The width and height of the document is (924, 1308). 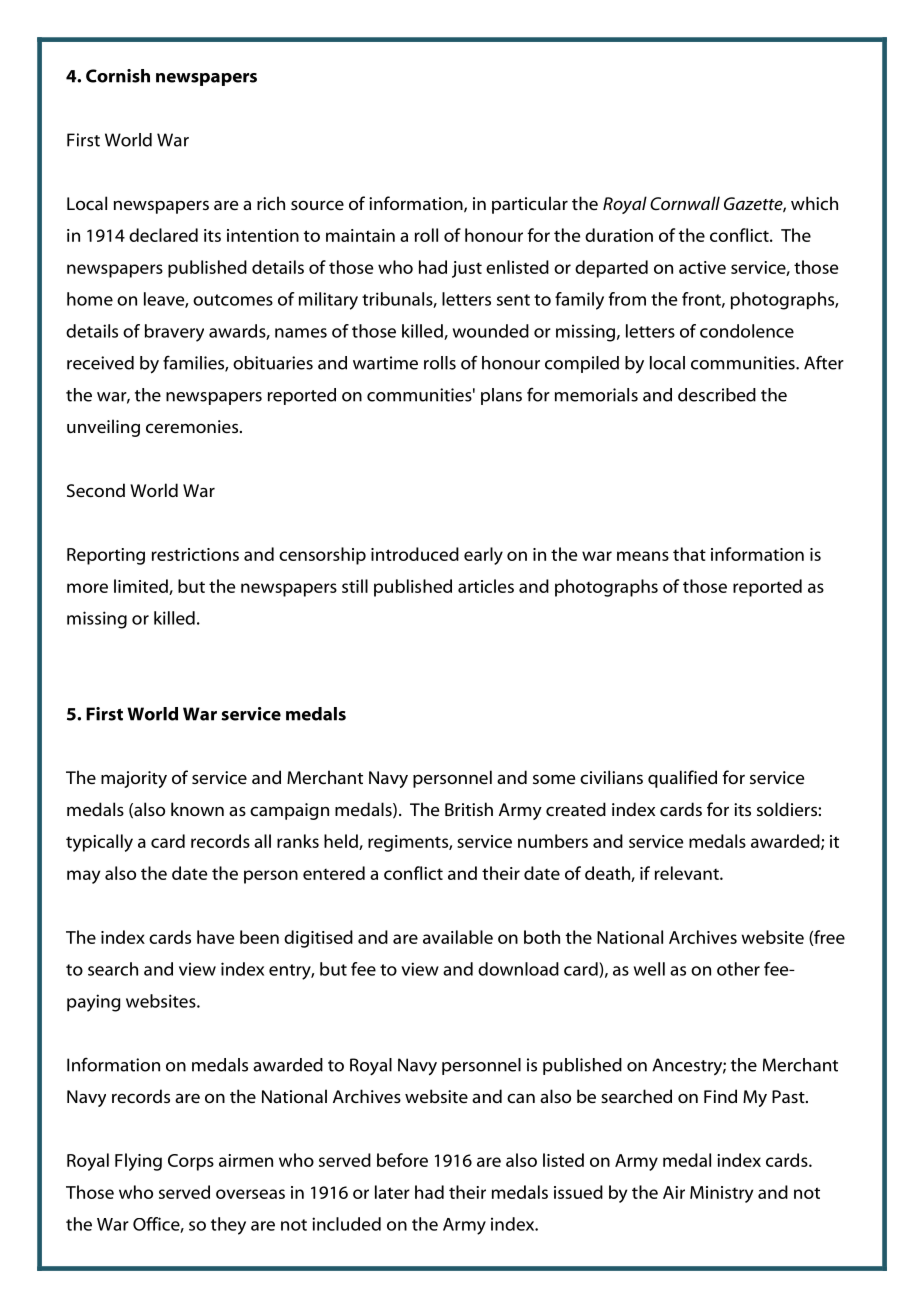 I want to click on limited, so click(x=142, y=587).
